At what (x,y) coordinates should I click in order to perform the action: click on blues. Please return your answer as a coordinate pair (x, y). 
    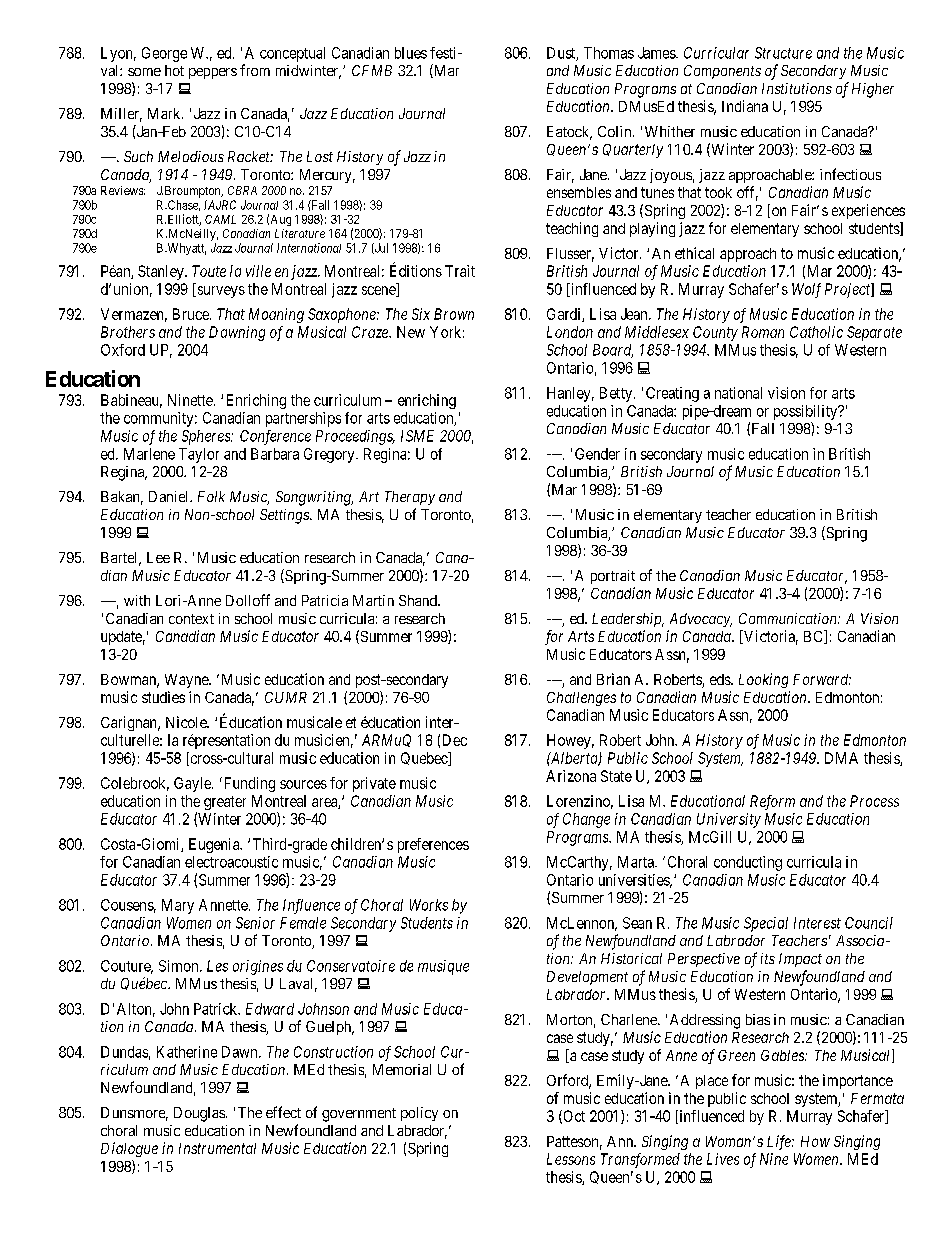
    Looking at the image, I should click on (411, 53).
